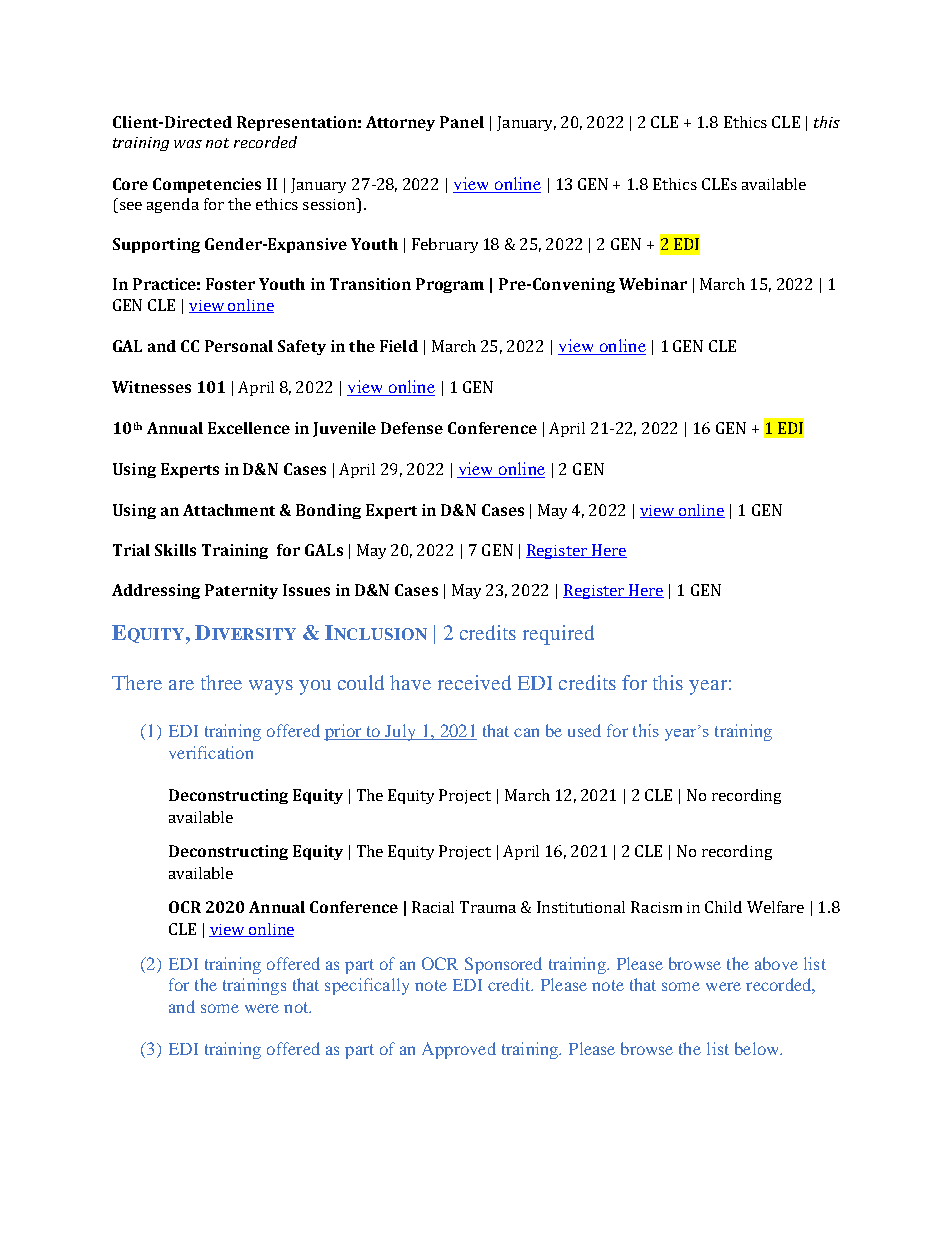 The image size is (952, 1233). Describe the element at coordinates (367, 986) in the page. I see `specifically` at that location.
